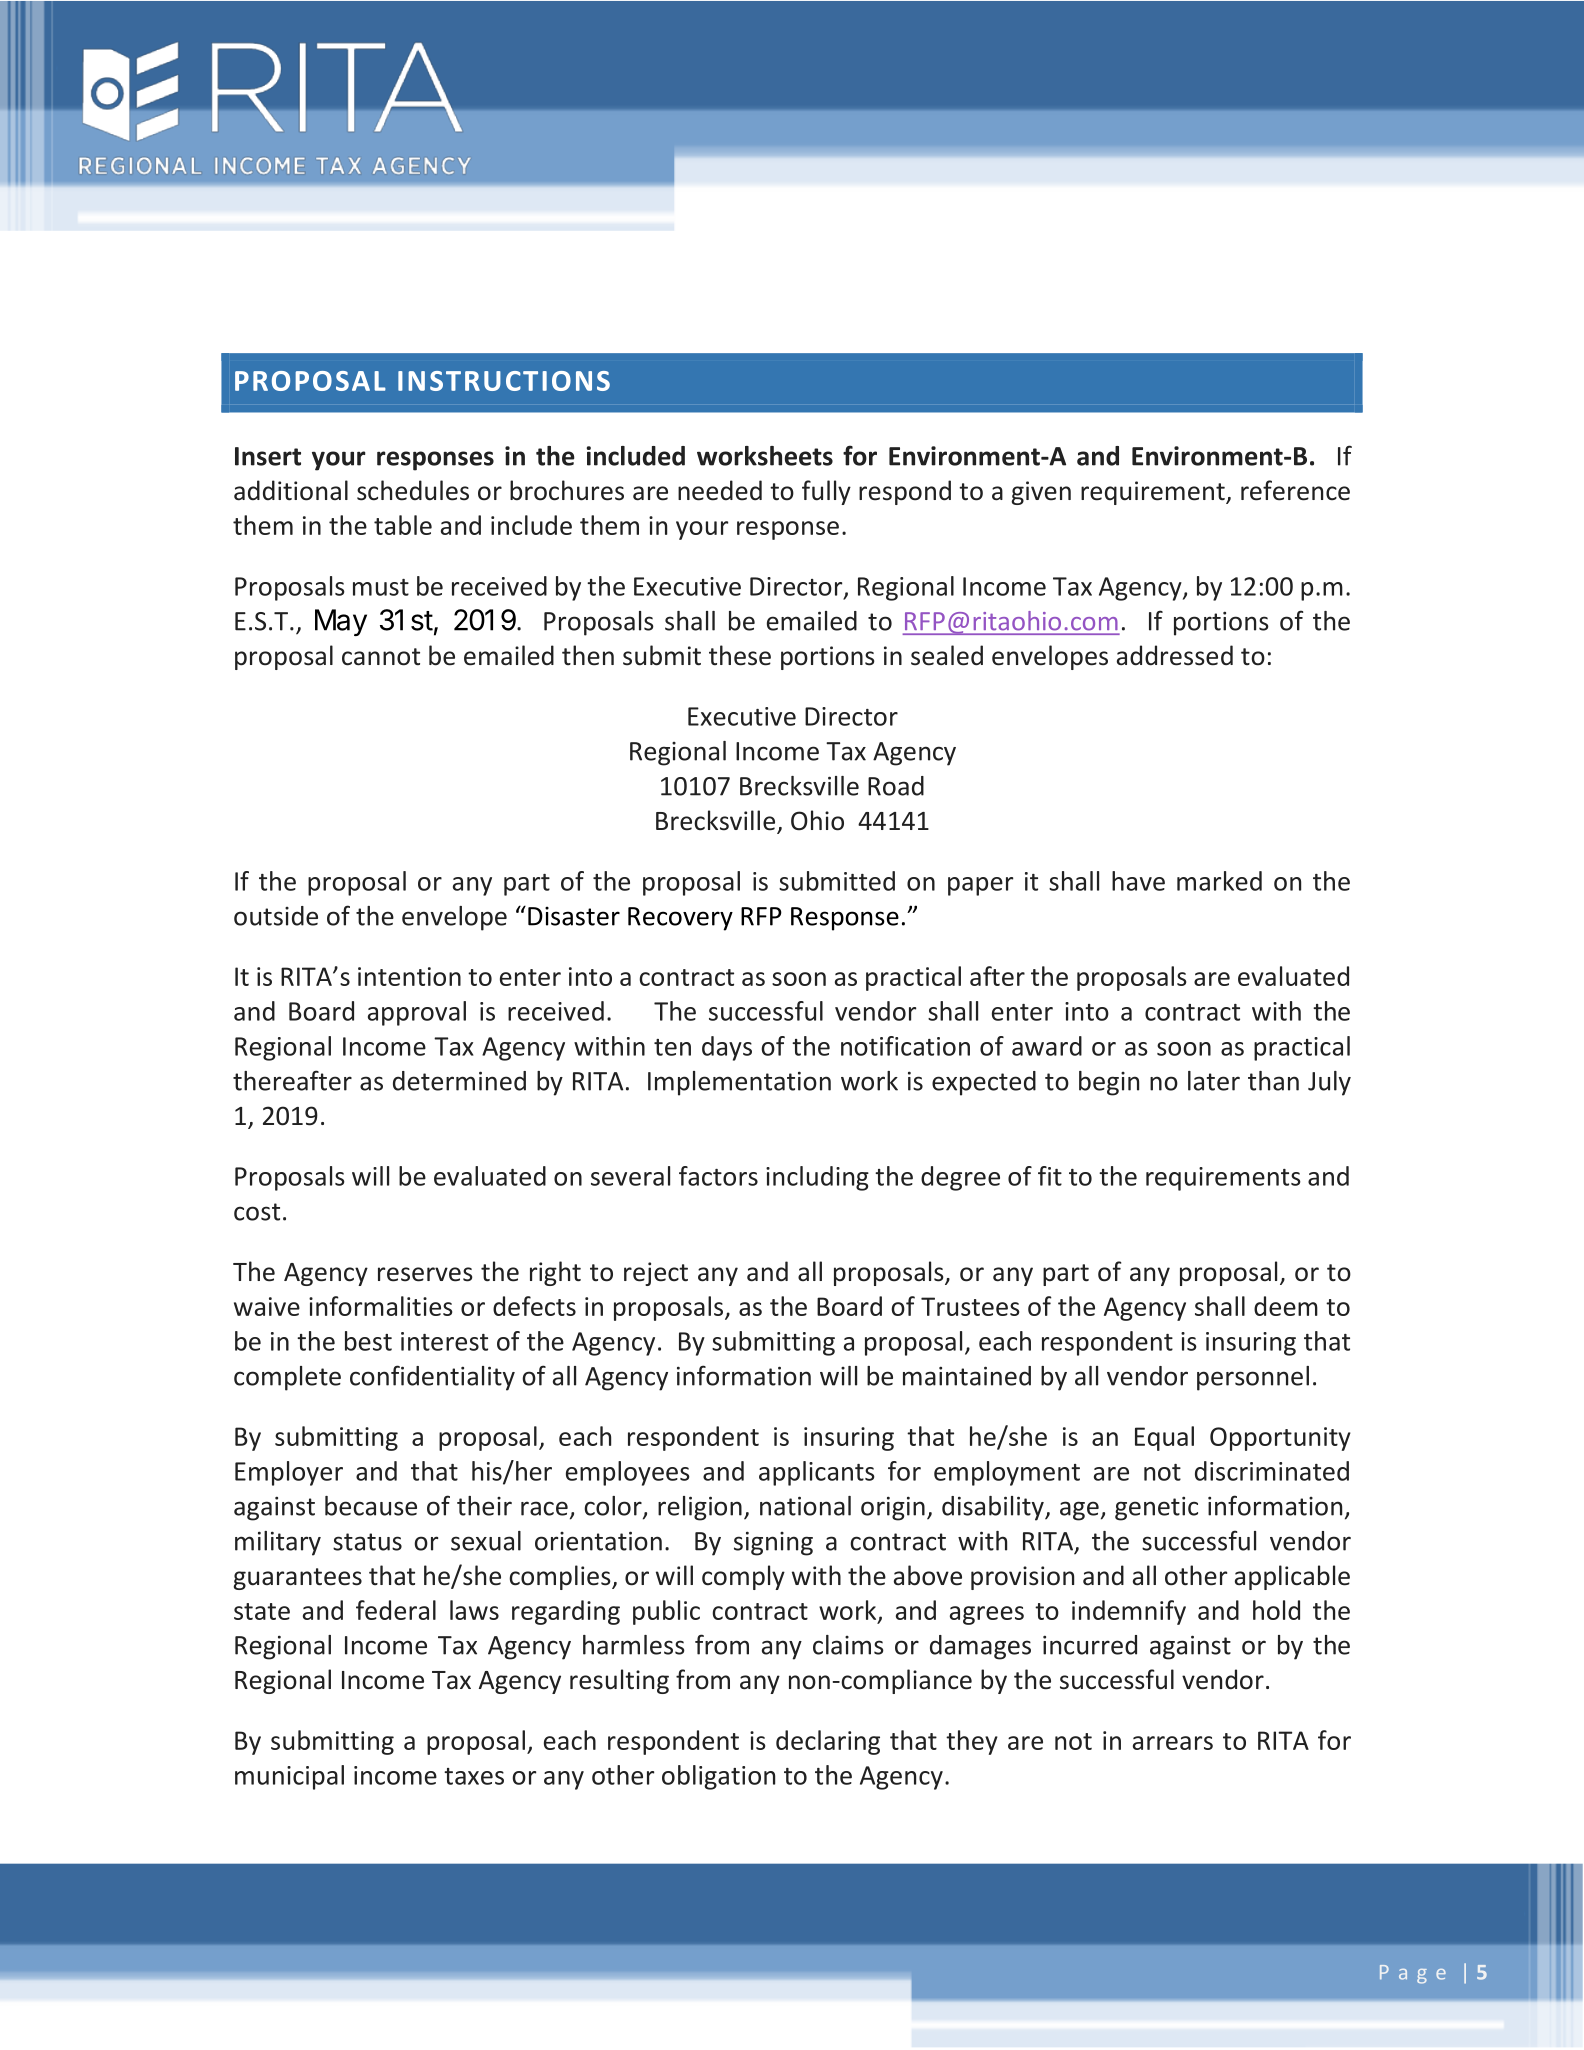 This screenshot has height=2050, width=1584. Describe the element at coordinates (474, 1776) in the screenshot. I see `taxes` at that location.
